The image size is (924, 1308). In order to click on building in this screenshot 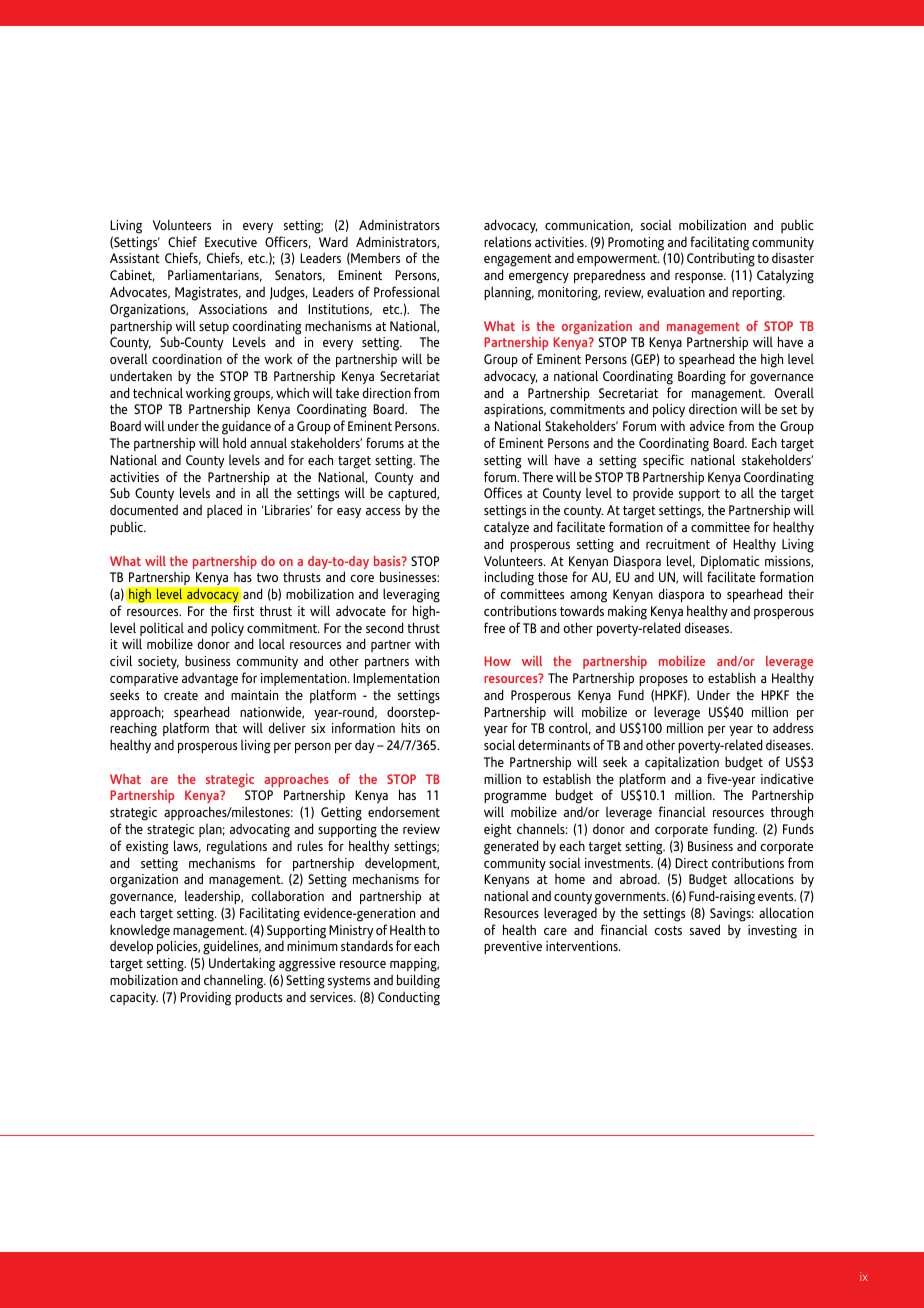, I will do `click(418, 981)`.
